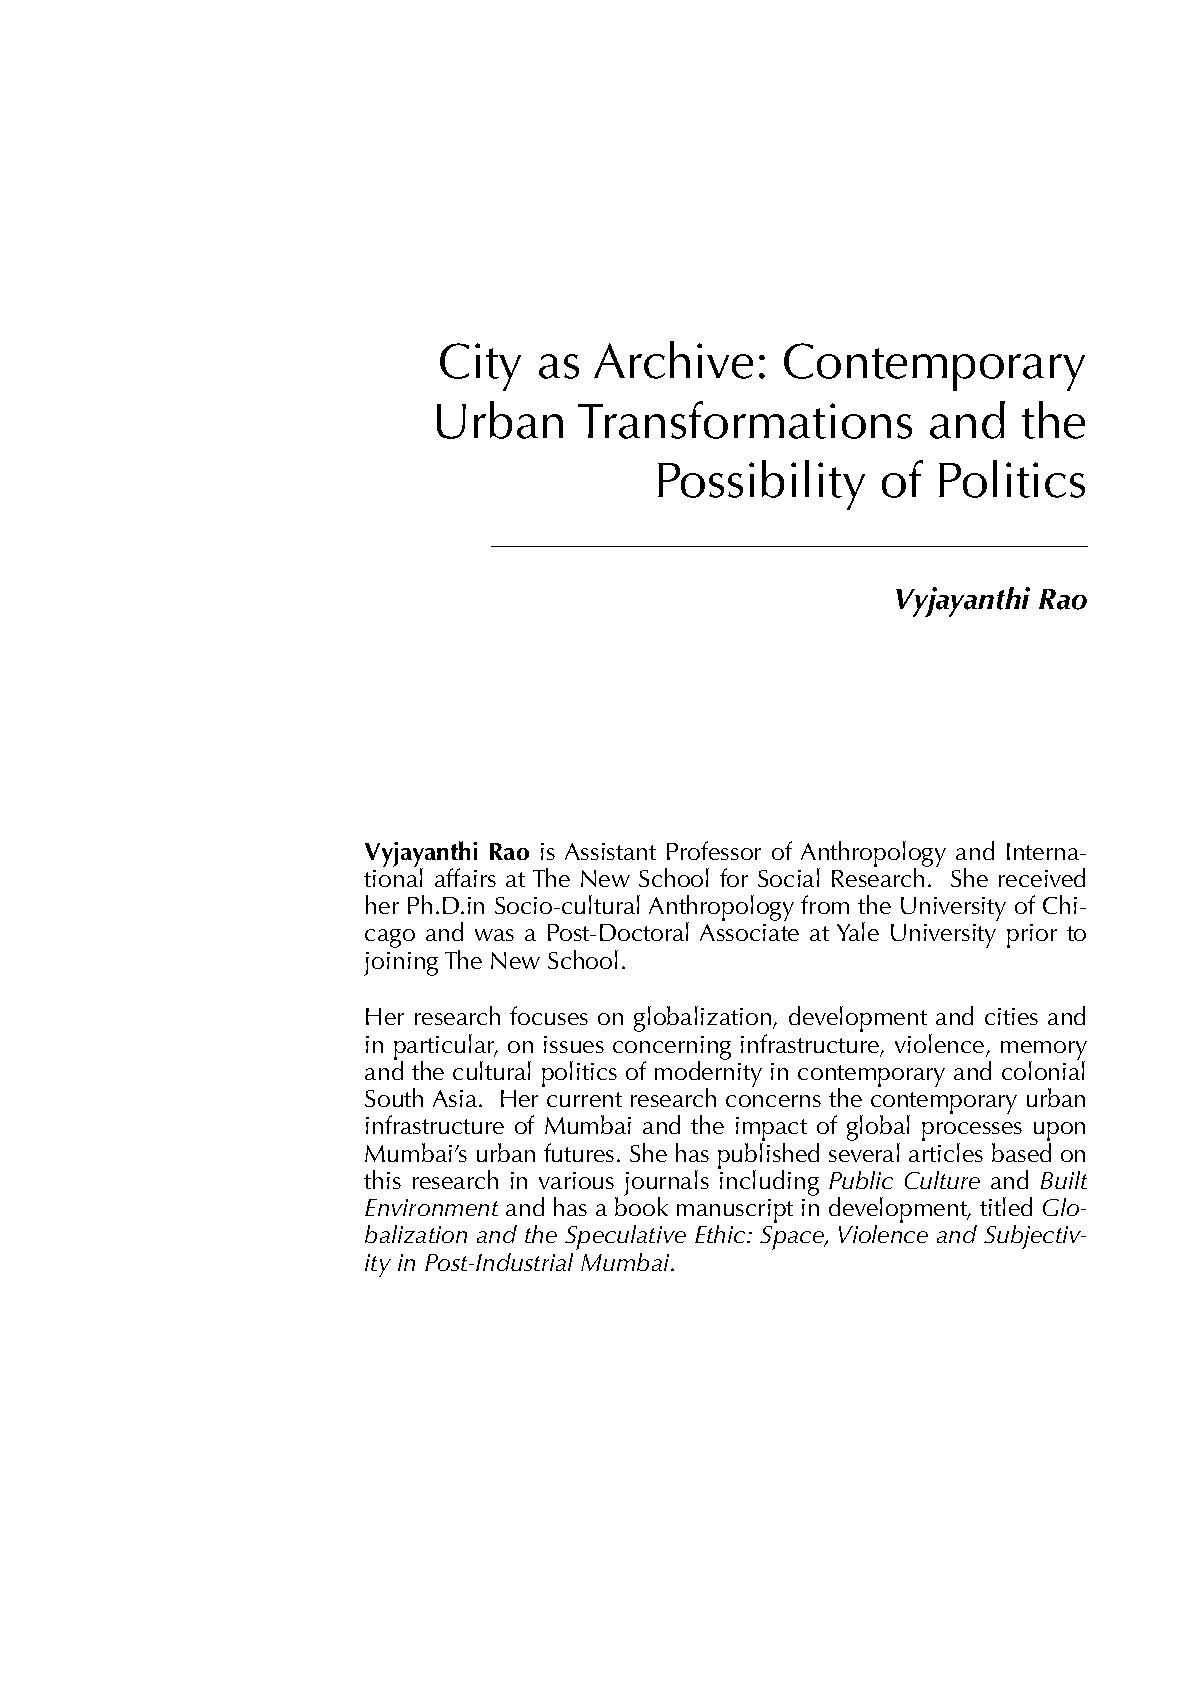 This screenshot has height=1684, width=1193. I want to click on manuscript, so click(735, 1212).
